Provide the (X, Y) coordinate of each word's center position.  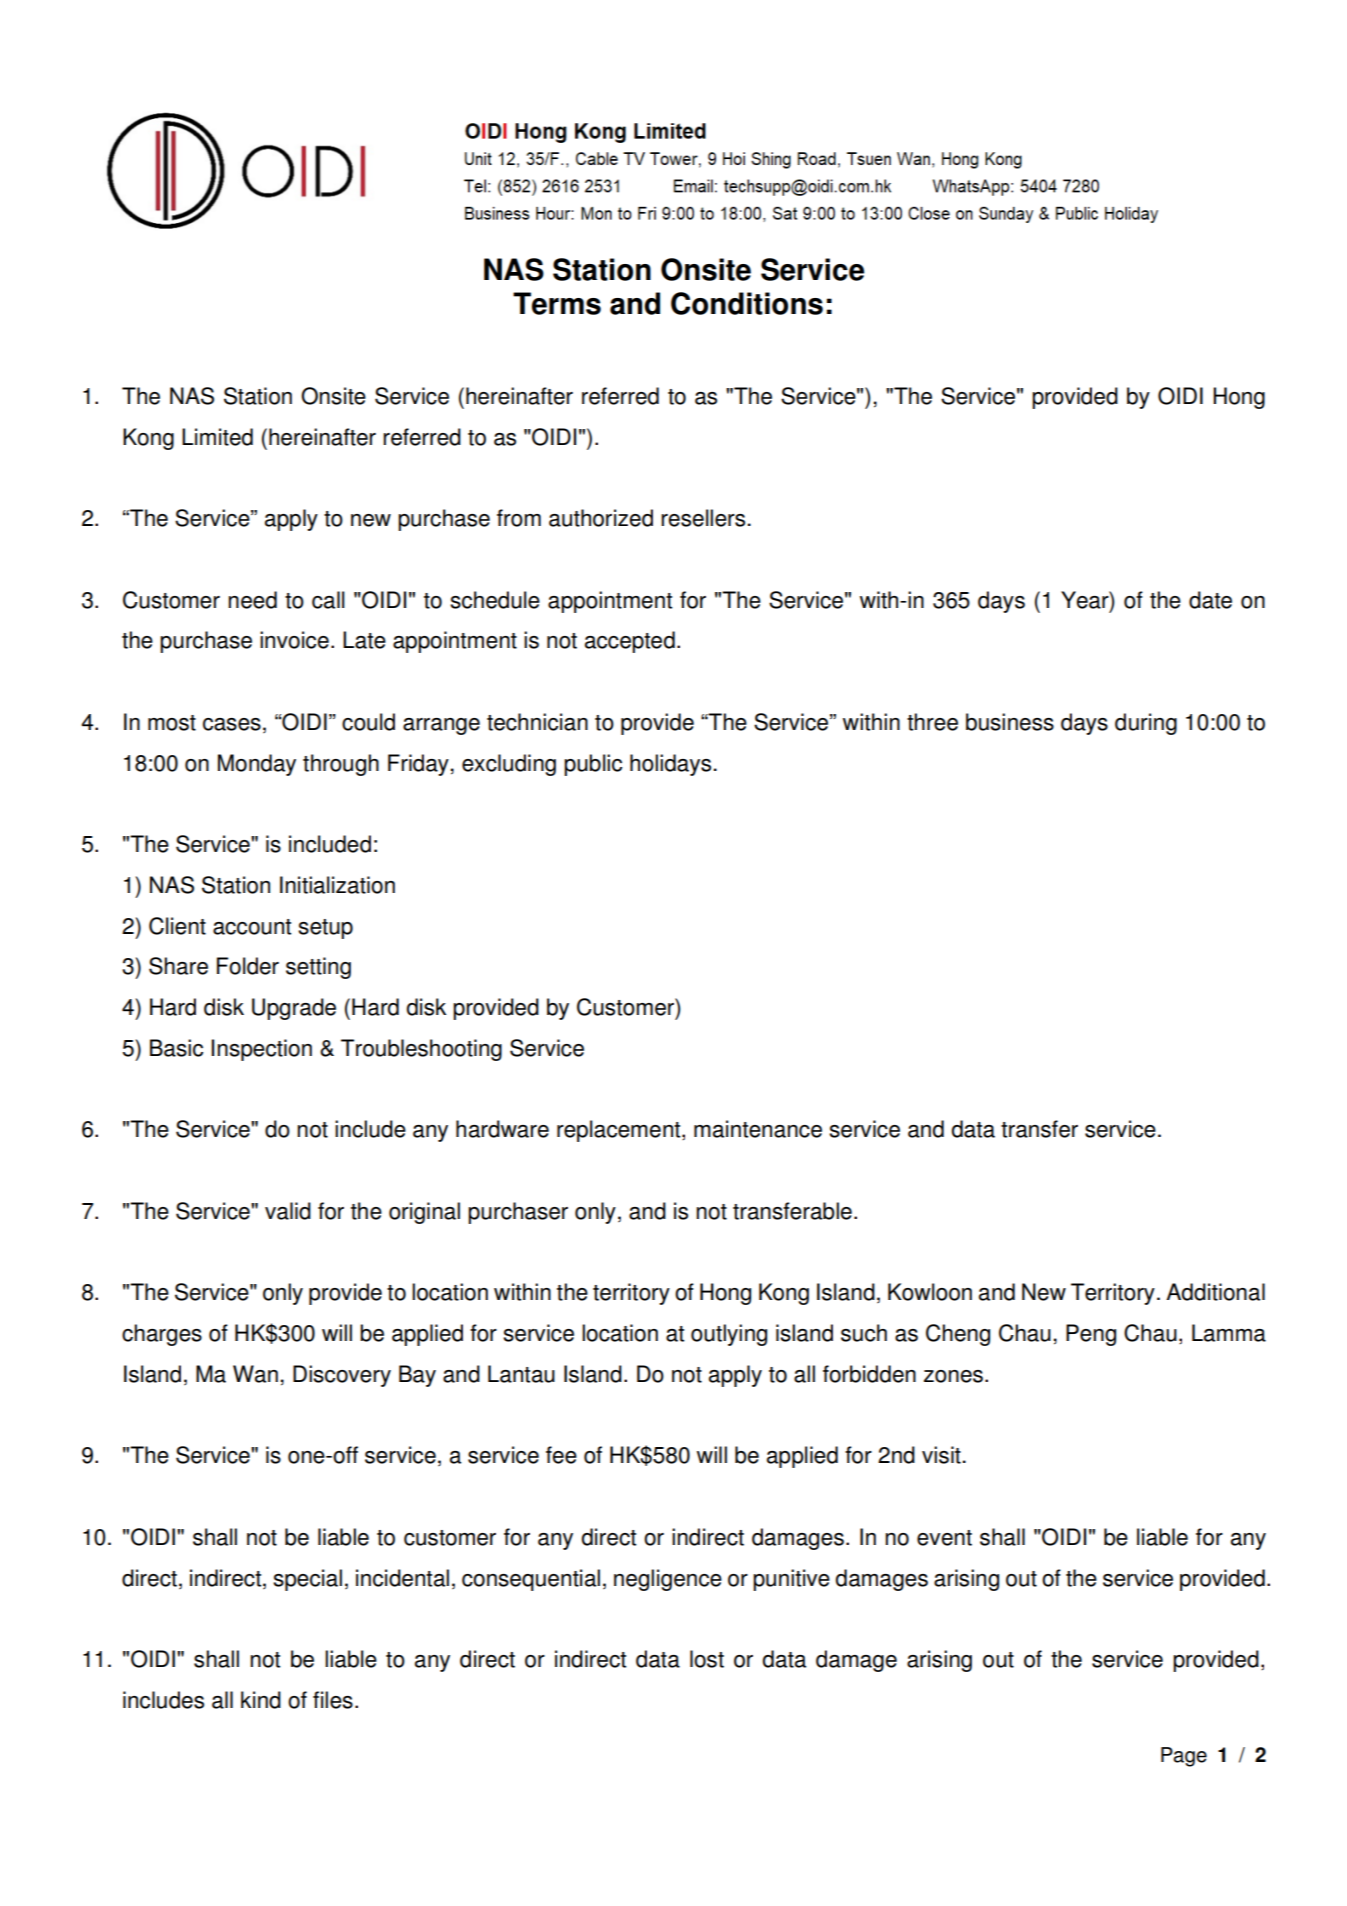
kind (261, 1700)
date (1210, 600)
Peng (1091, 1335)
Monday (257, 765)
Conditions (747, 303)
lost (707, 1659)
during (1146, 724)
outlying (729, 1335)
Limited (217, 437)
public (593, 765)
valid (288, 1211)
